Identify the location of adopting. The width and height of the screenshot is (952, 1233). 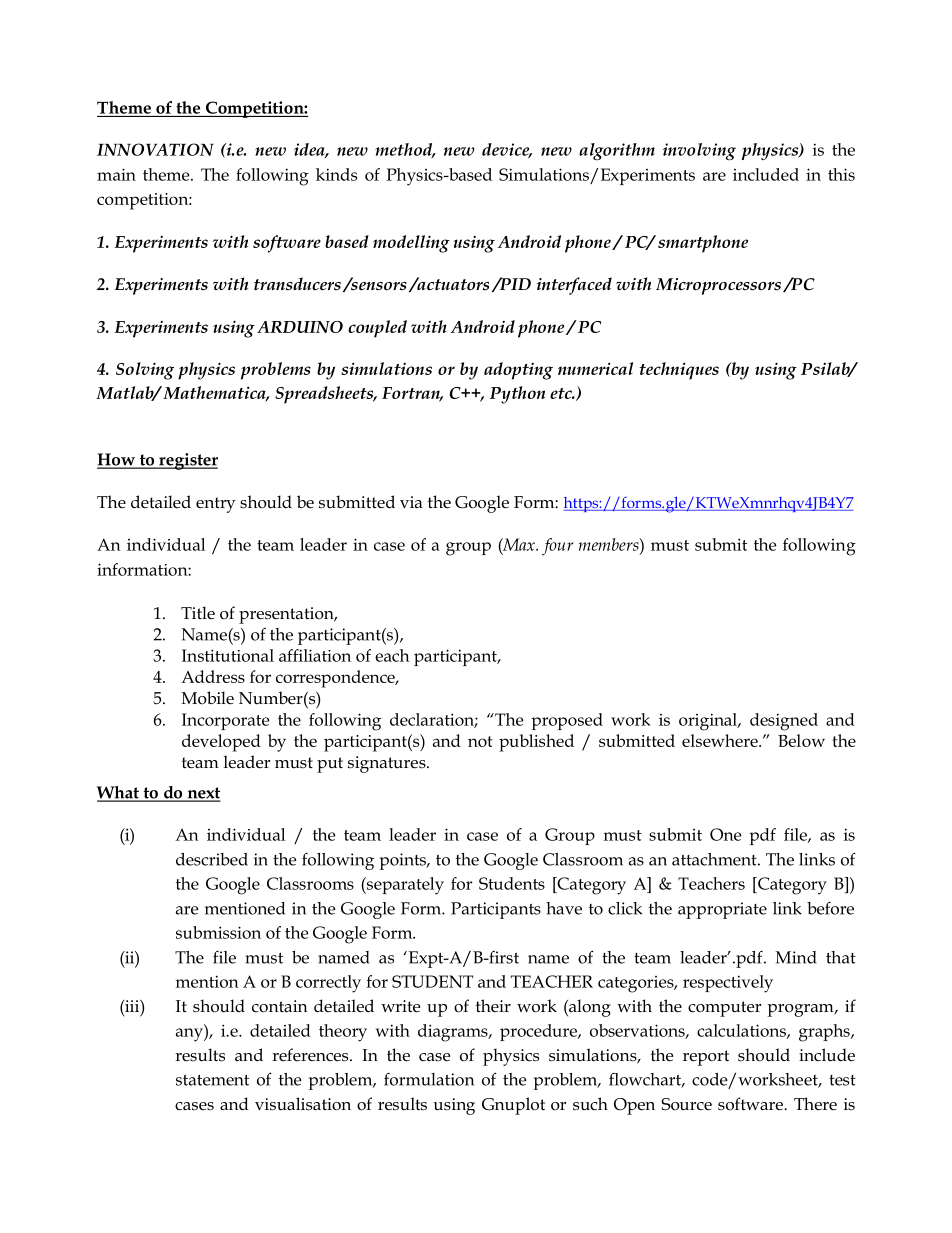
(518, 371).
